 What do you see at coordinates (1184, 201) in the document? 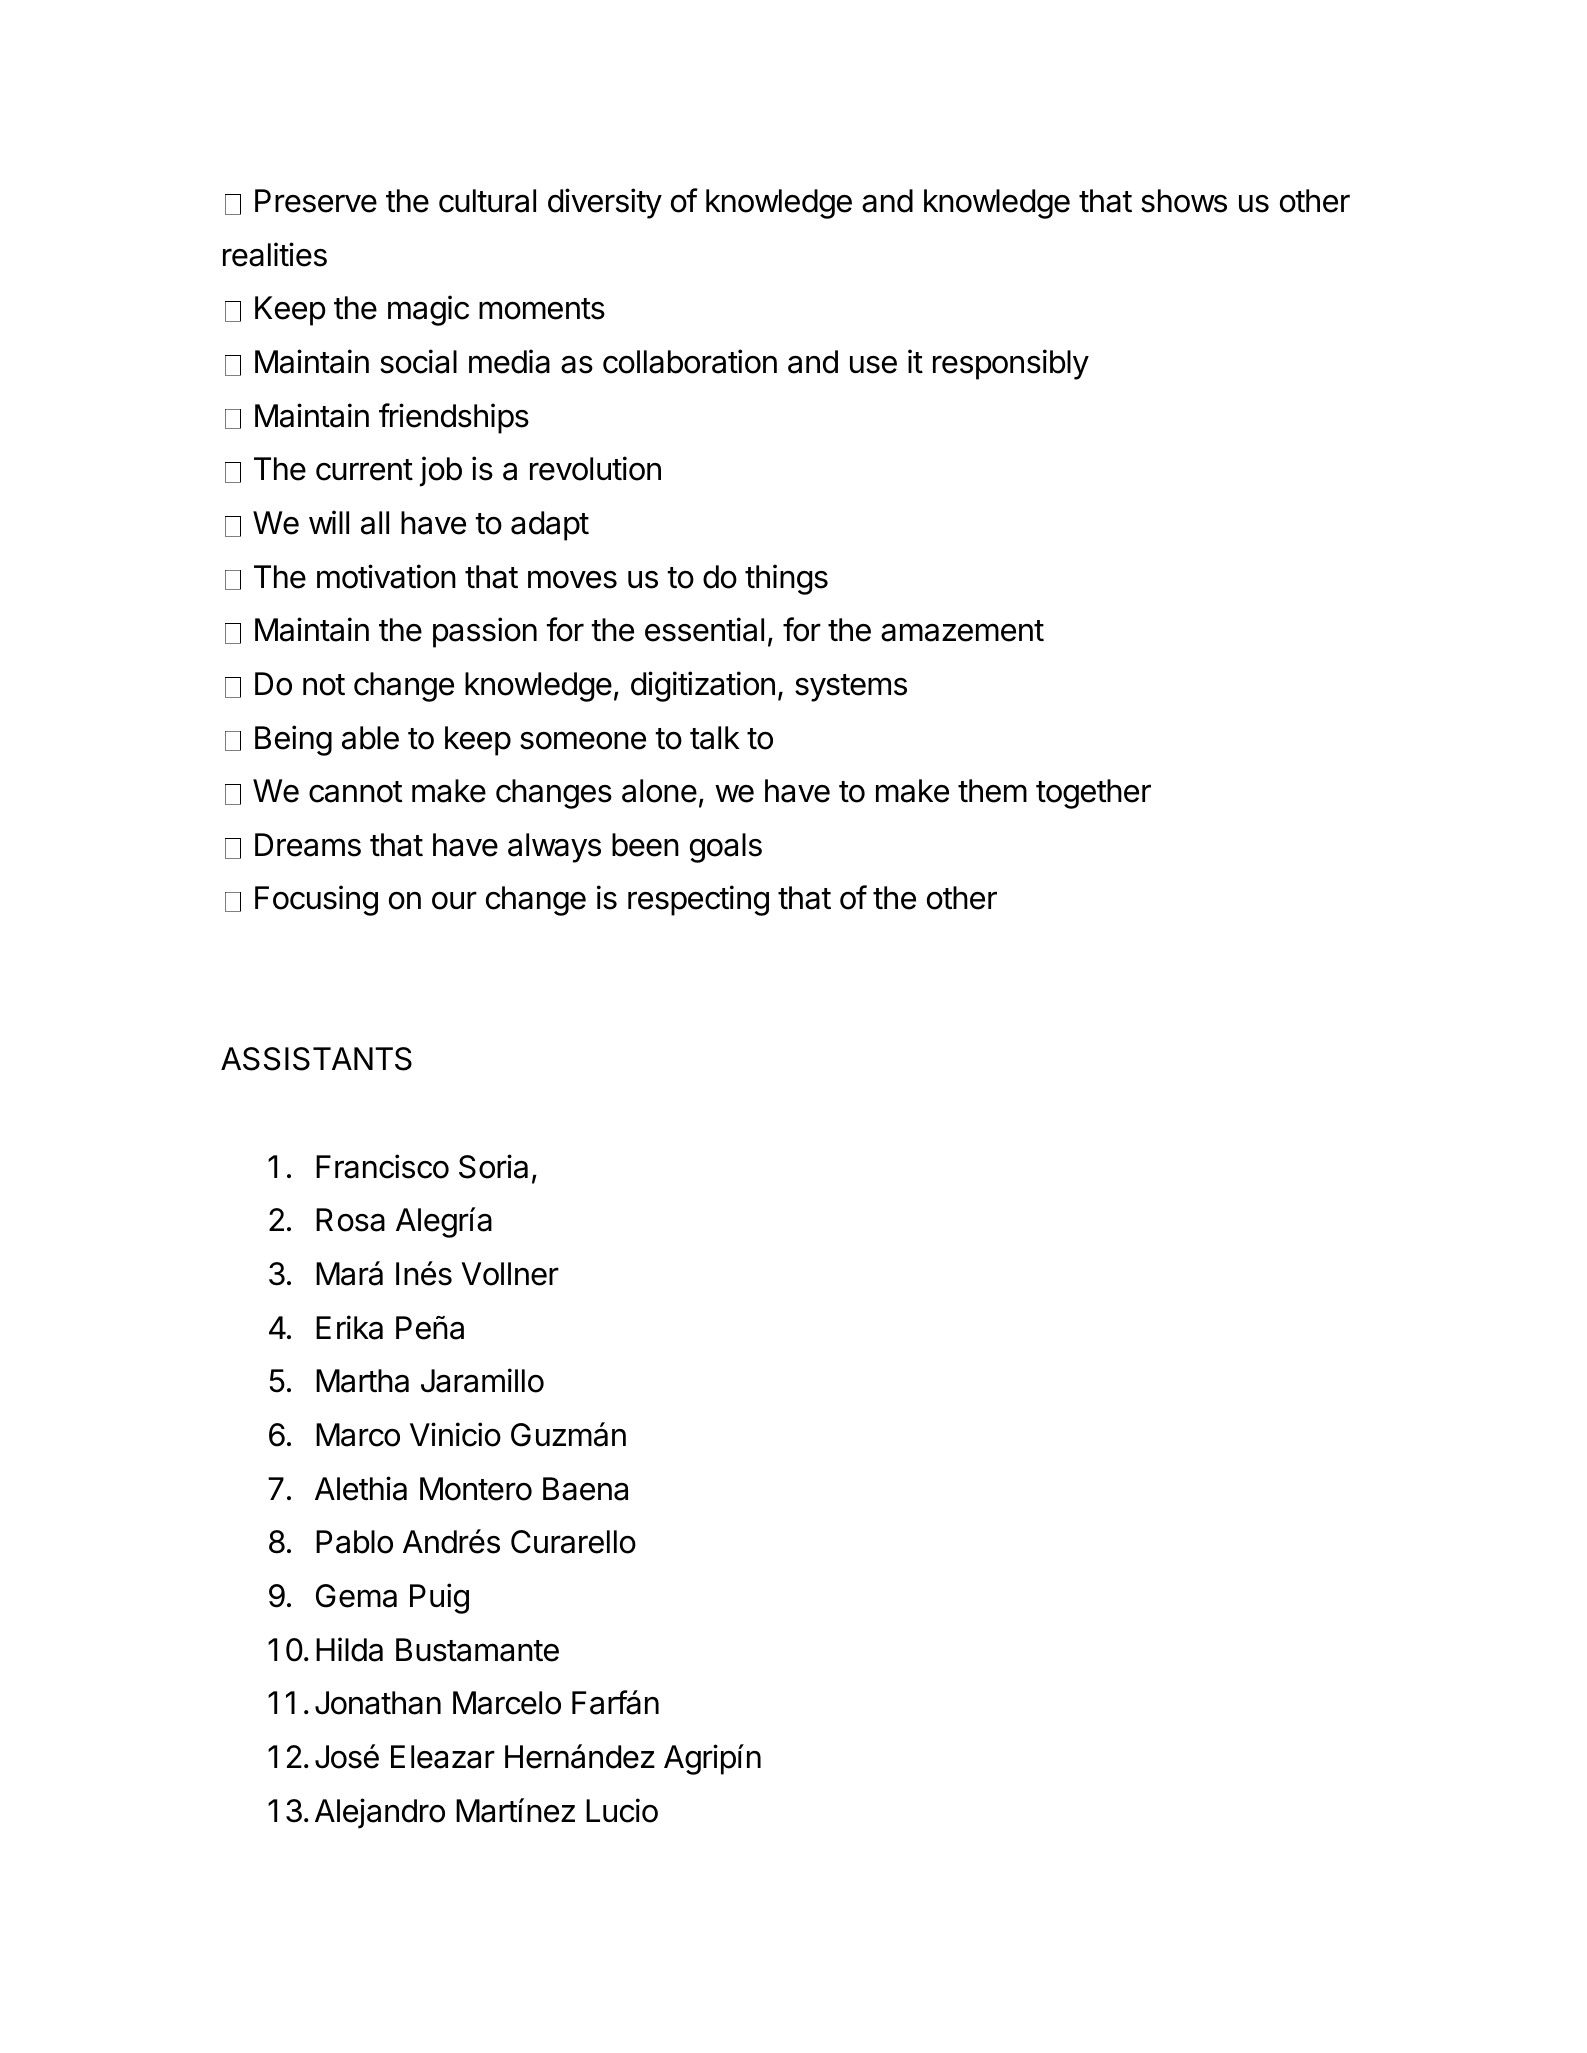
I see `shows` at bounding box center [1184, 201].
